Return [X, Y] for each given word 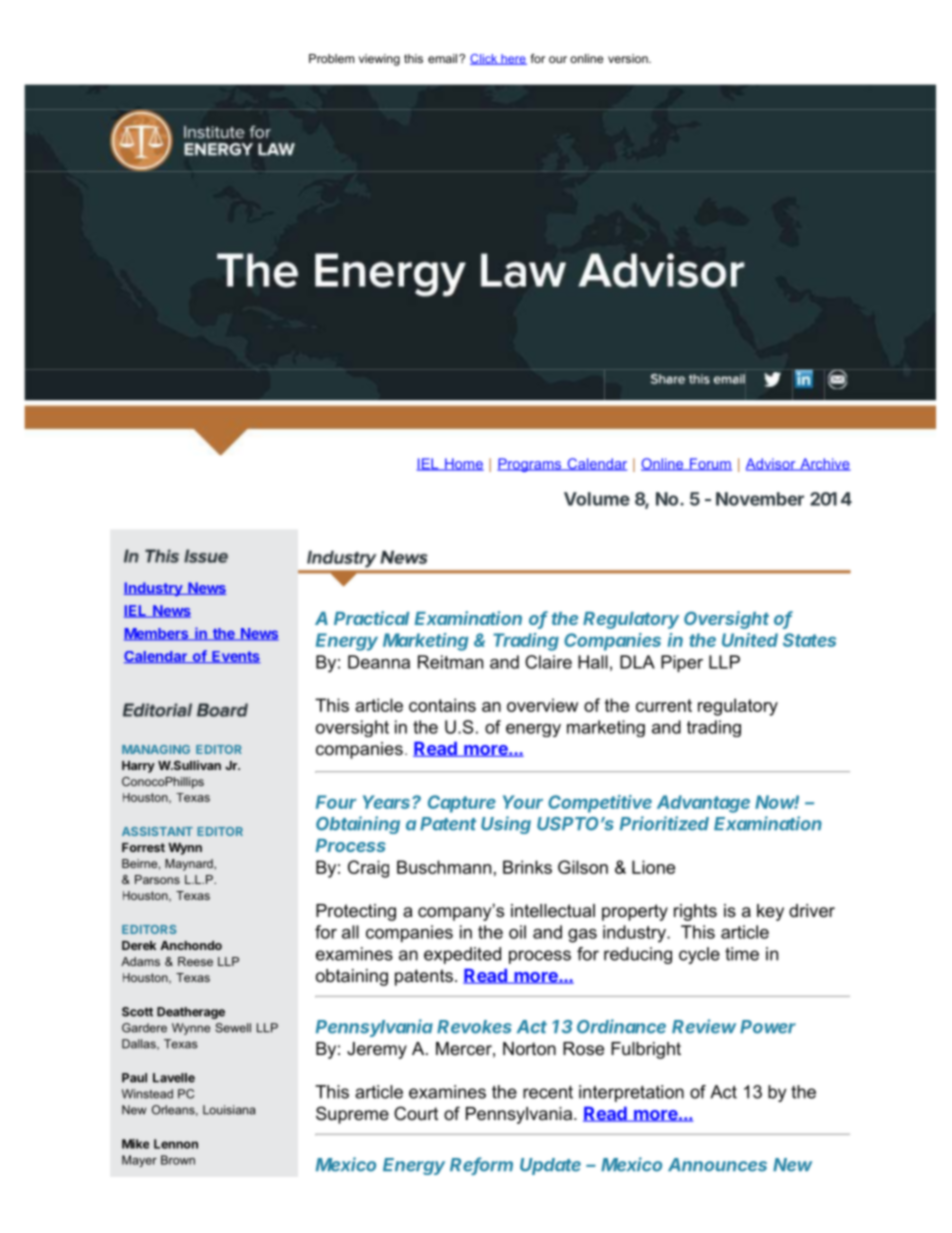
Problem [331, 58]
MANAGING [156, 749]
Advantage [703, 804]
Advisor [772, 464]
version [629, 58]
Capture [462, 804]
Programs [530, 465]
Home [463, 464]
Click [485, 59]
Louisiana [229, 1110]
